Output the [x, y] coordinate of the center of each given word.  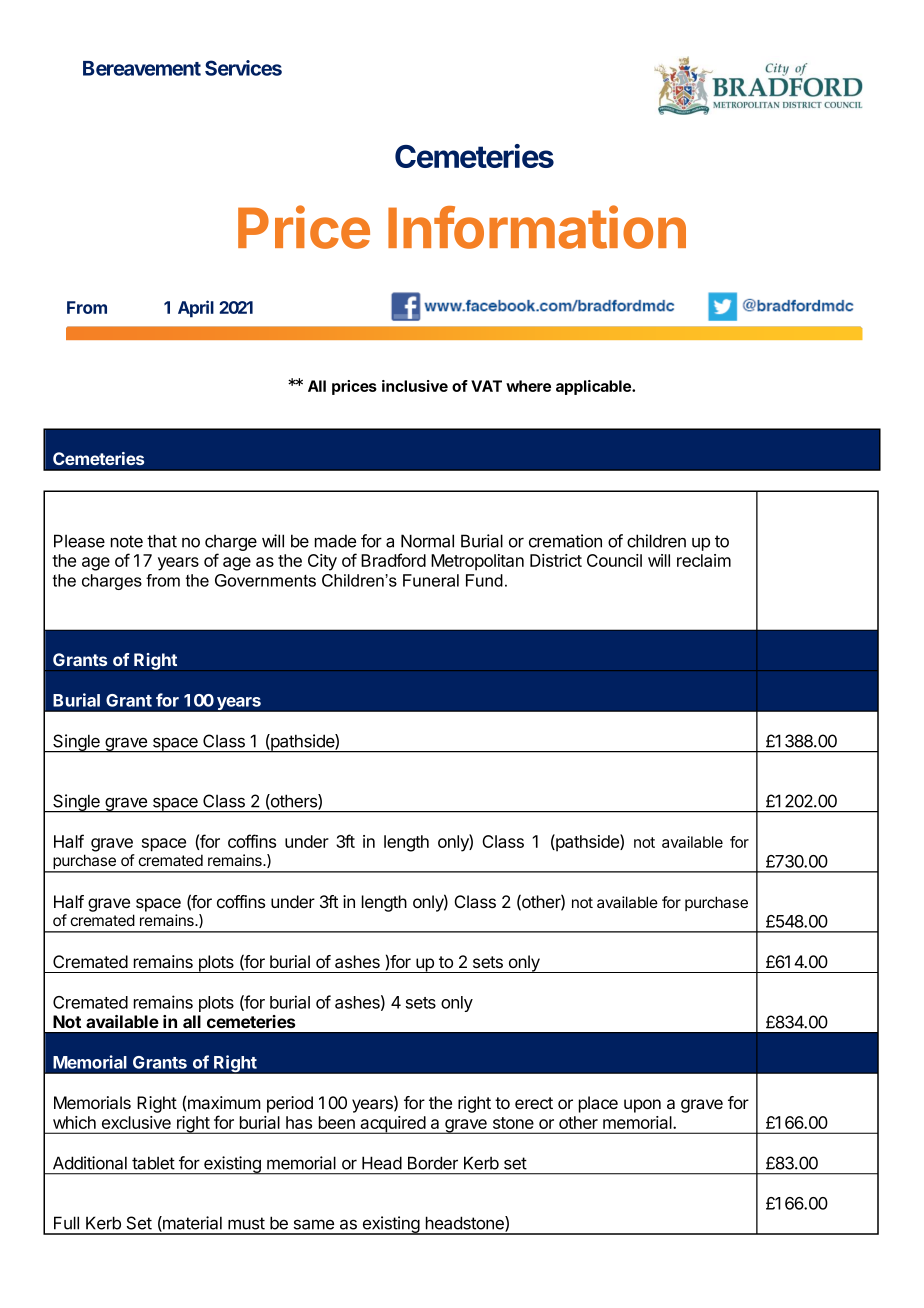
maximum [224, 1102]
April [196, 309]
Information [537, 227]
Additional [90, 1163]
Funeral [431, 580]
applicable [594, 387]
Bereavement [142, 68]
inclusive [415, 386]
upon [642, 1106]
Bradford [393, 560]
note [127, 541]
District [556, 560]
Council [614, 560]
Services [243, 68]
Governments [265, 580]
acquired [392, 1125]
